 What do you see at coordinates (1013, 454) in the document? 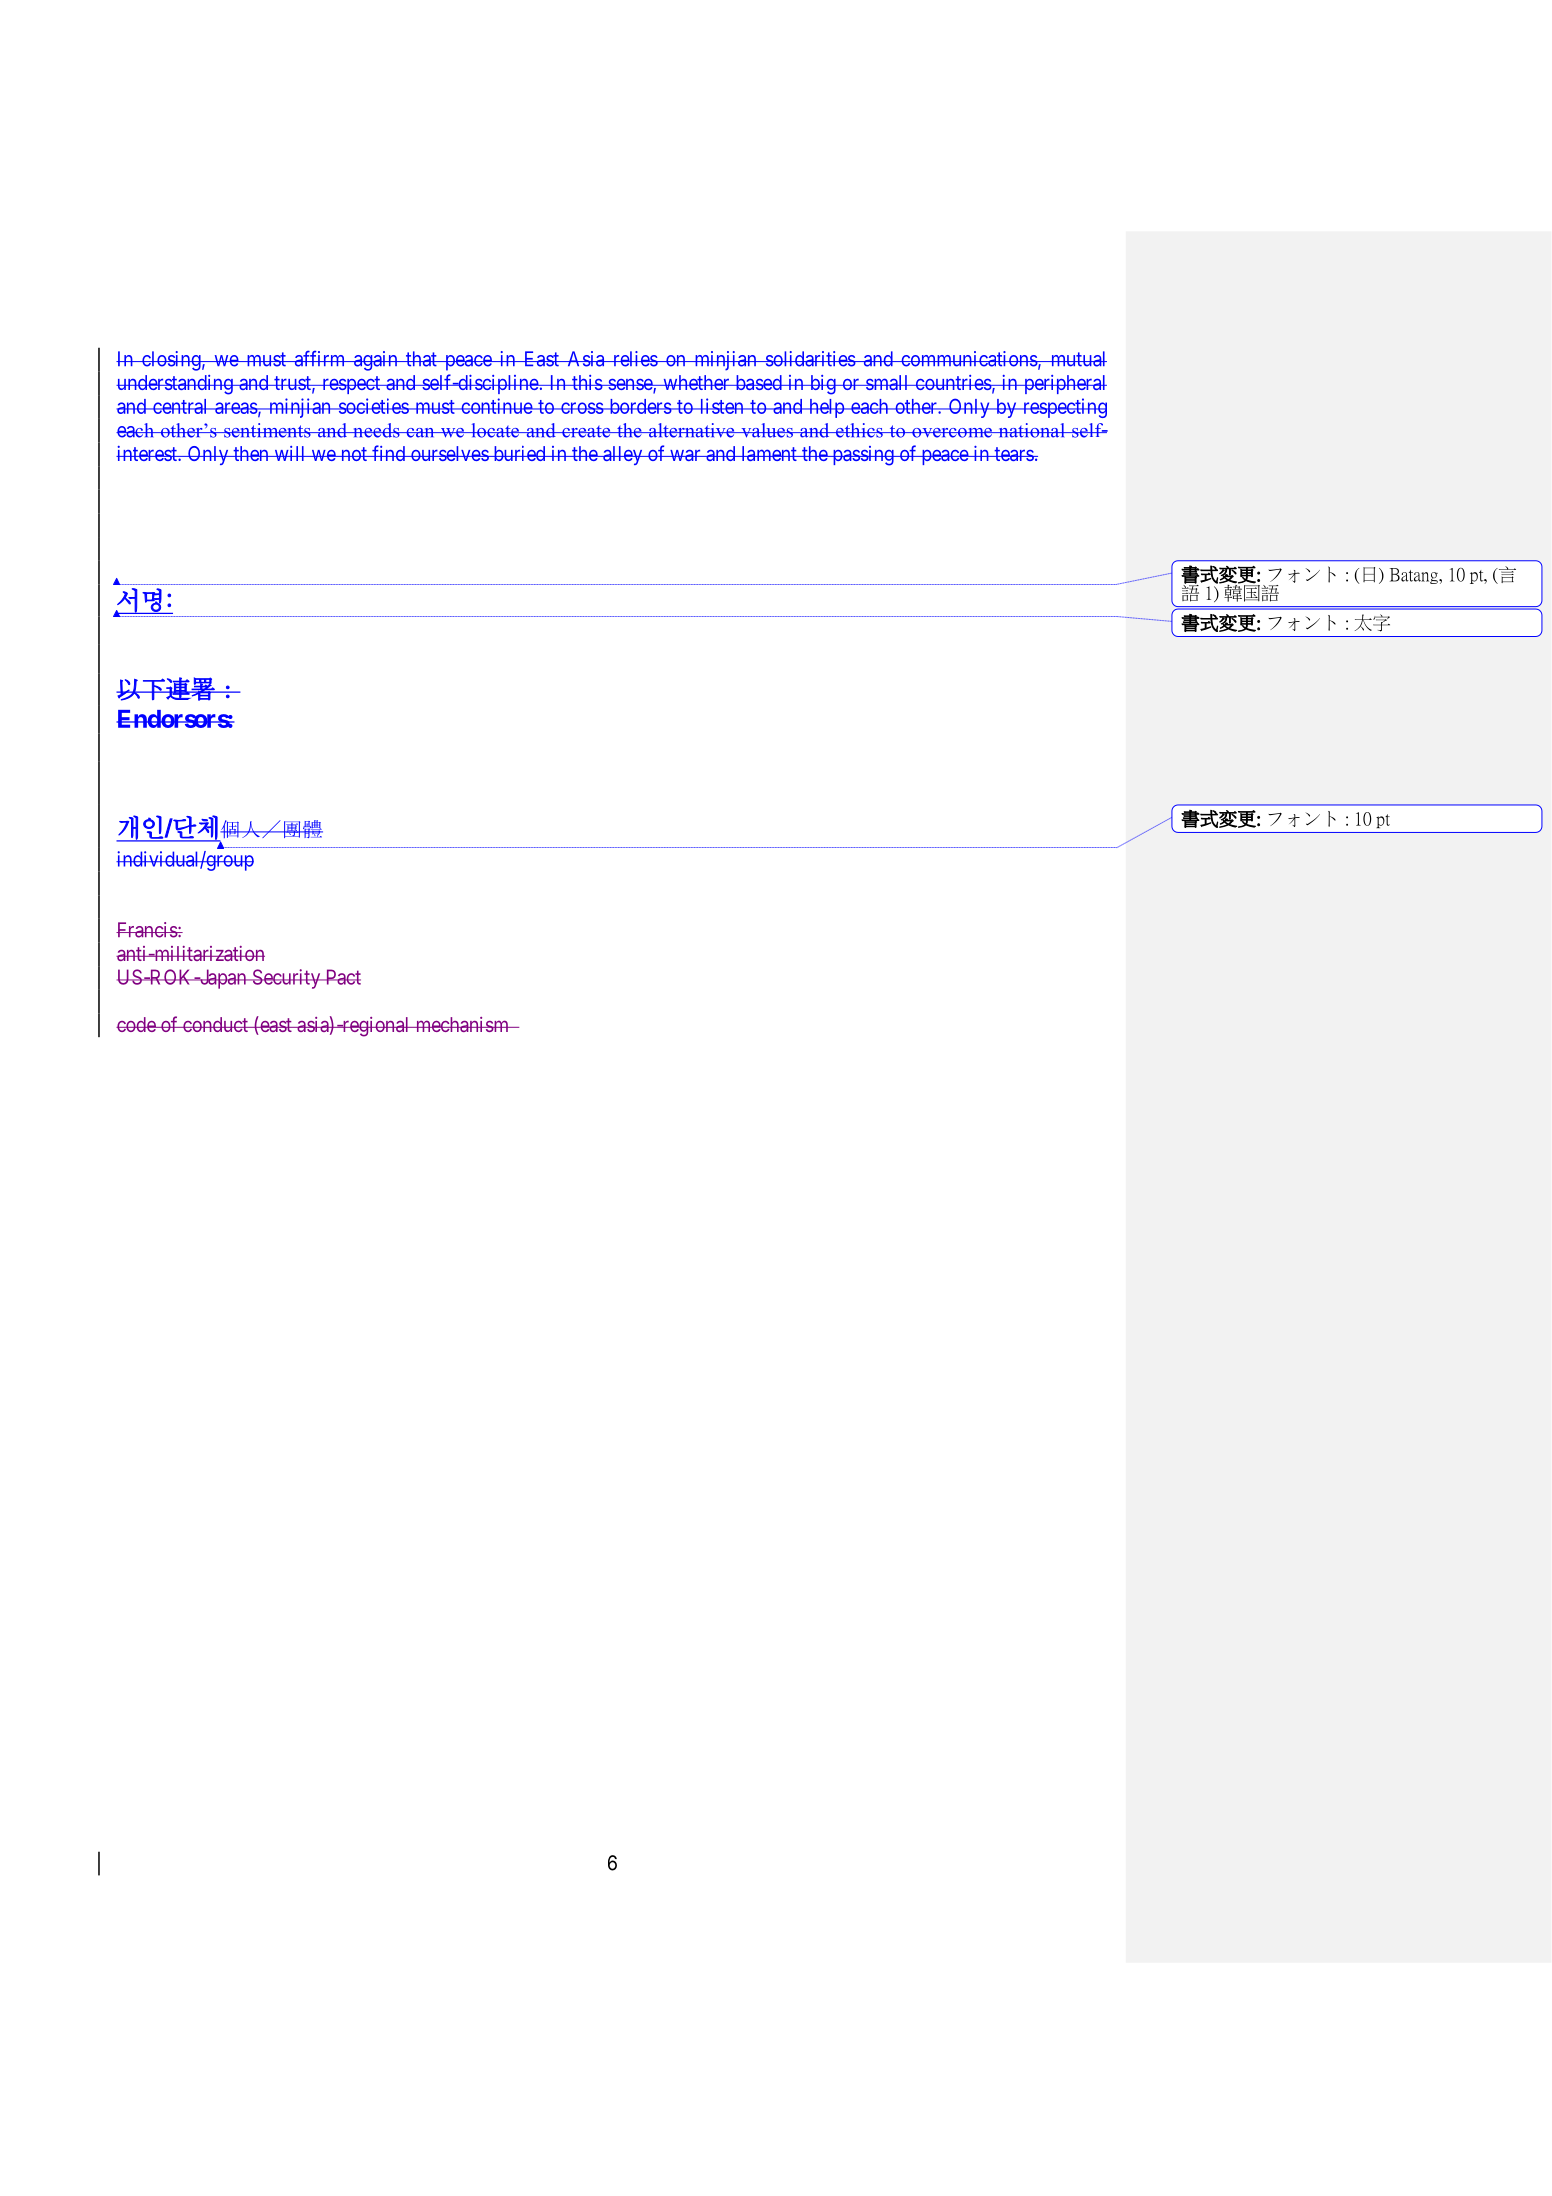
I see `tears` at bounding box center [1013, 454].
